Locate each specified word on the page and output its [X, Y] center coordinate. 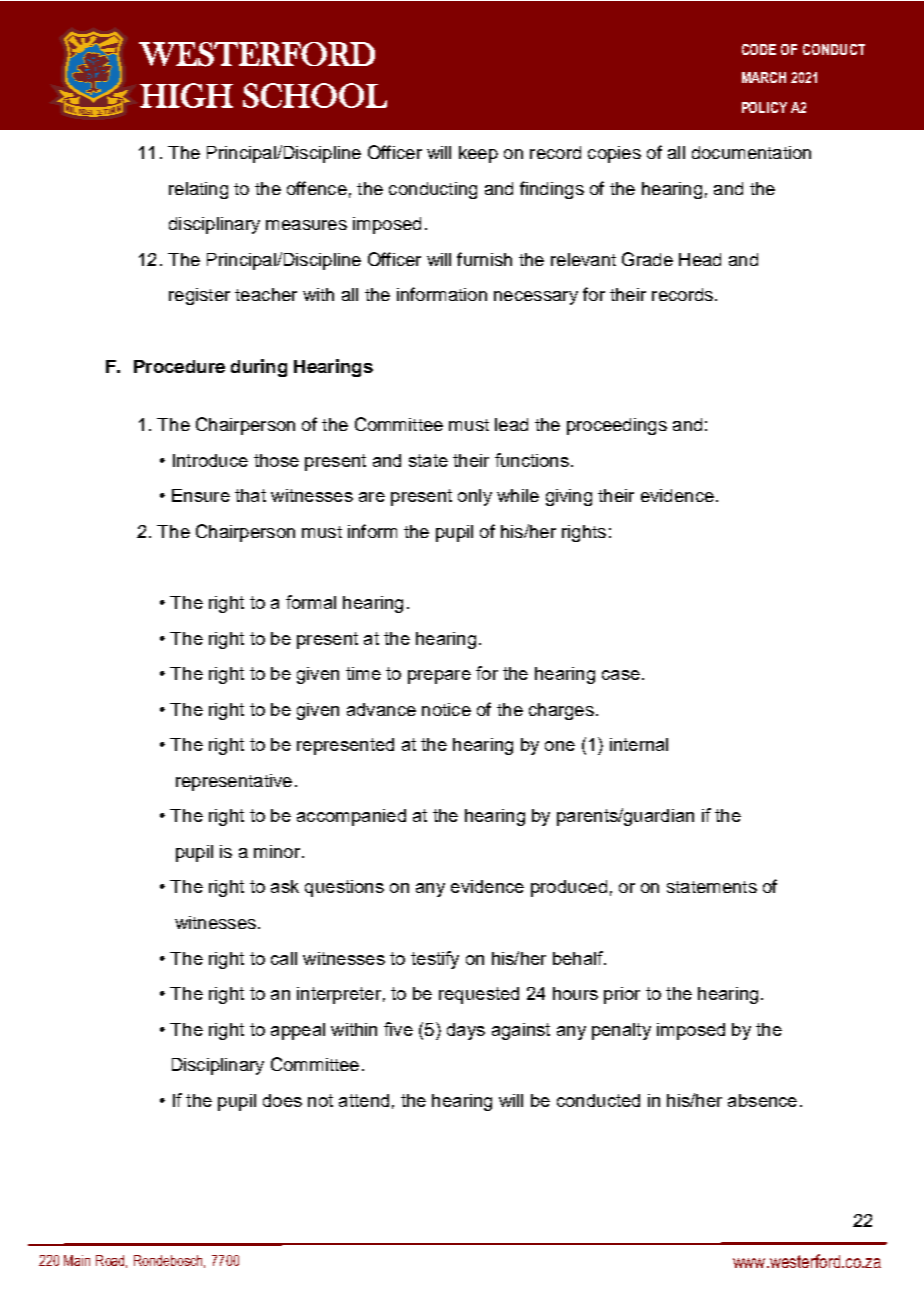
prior [622, 995]
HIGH [186, 95]
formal [311, 602]
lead [511, 424]
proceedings [617, 426]
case [621, 675]
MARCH [764, 77]
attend [364, 1100]
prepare [439, 677]
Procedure [179, 366]
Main [77, 1260]
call [284, 958]
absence [762, 1100]
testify [435, 960]
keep [478, 154]
